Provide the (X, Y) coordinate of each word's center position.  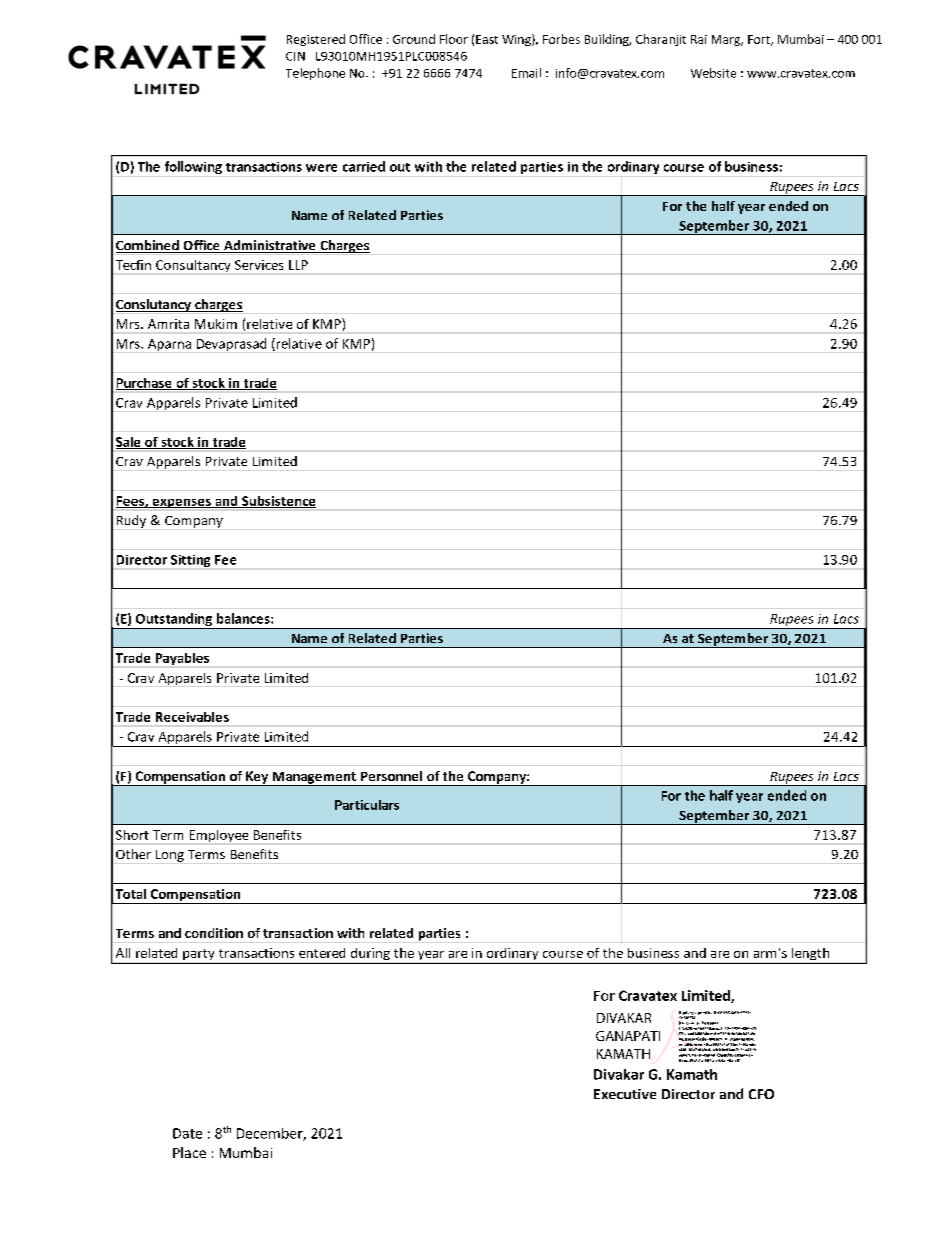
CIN (295, 56)
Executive (625, 1094)
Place (189, 1152)
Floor (454, 39)
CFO (761, 1094)
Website (713, 73)
